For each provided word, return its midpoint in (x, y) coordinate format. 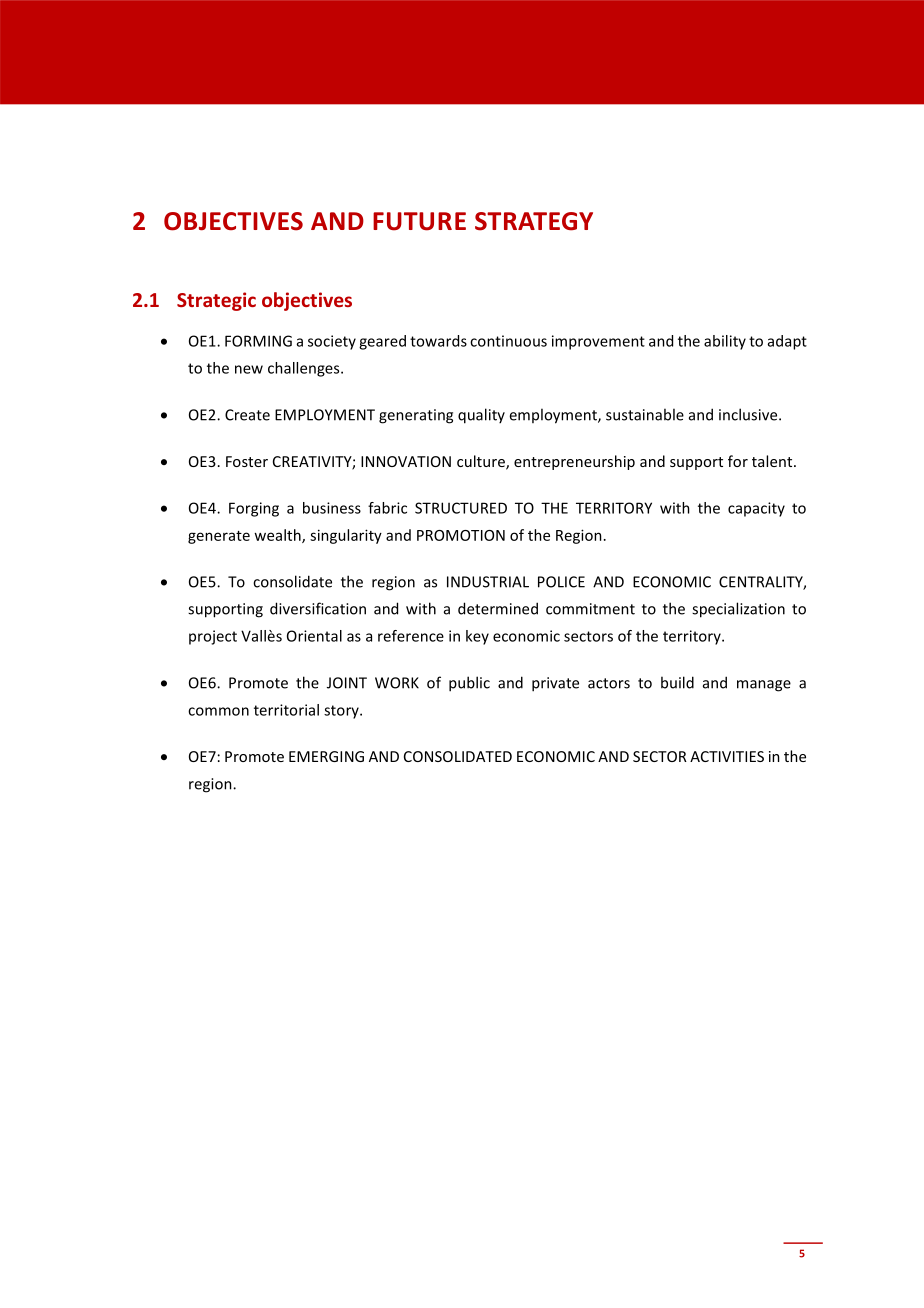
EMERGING (326, 756)
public (469, 684)
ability (725, 342)
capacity (756, 509)
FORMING (258, 341)
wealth (278, 536)
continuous (508, 341)
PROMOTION (461, 535)
